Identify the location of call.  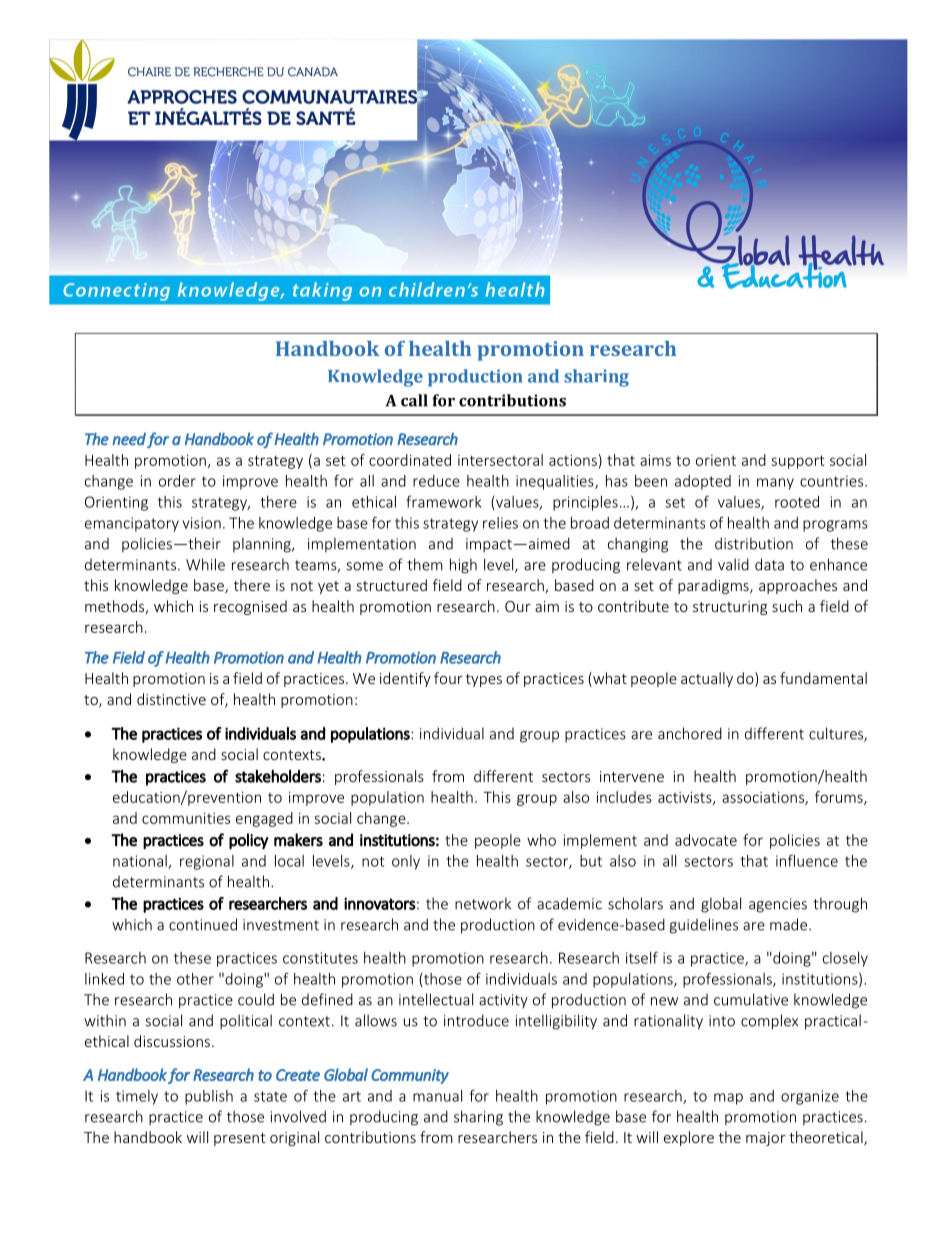
(414, 400).
